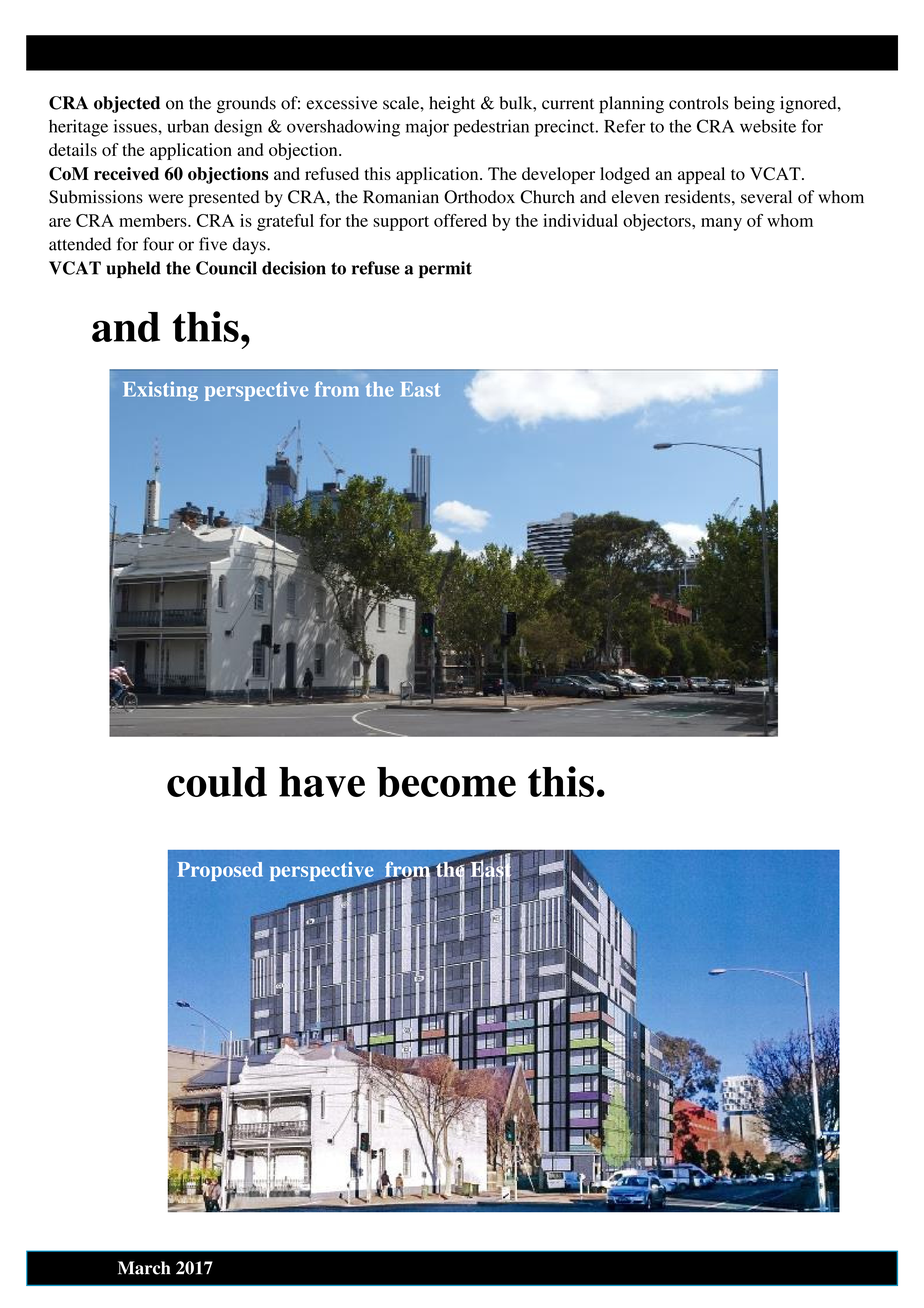 The height and width of the screenshot is (1308, 924). What do you see at coordinates (699, 103) in the screenshot?
I see `controls` at bounding box center [699, 103].
